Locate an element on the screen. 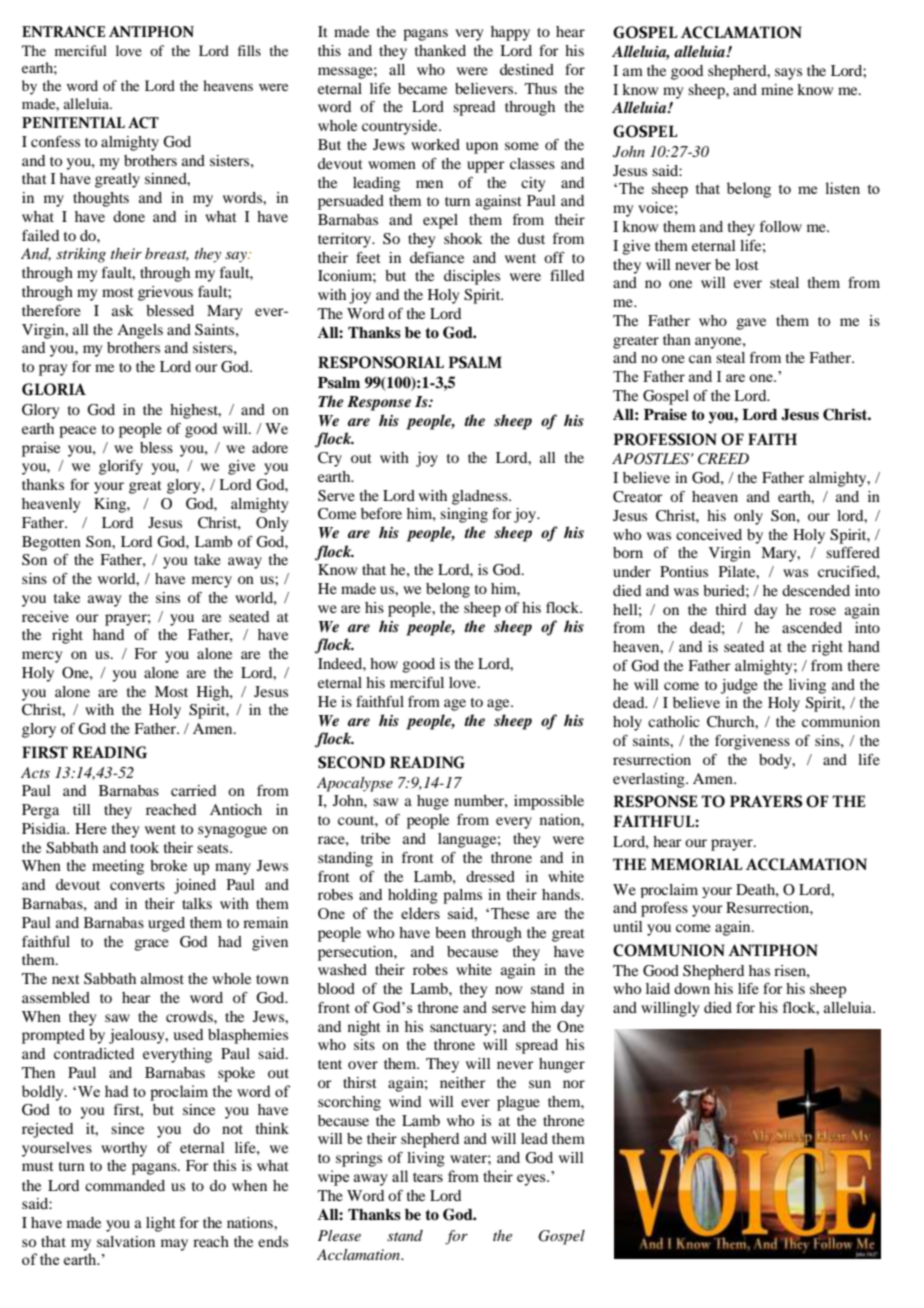 The width and height of the screenshot is (924, 1308). disciples is located at coordinates (472, 277).
